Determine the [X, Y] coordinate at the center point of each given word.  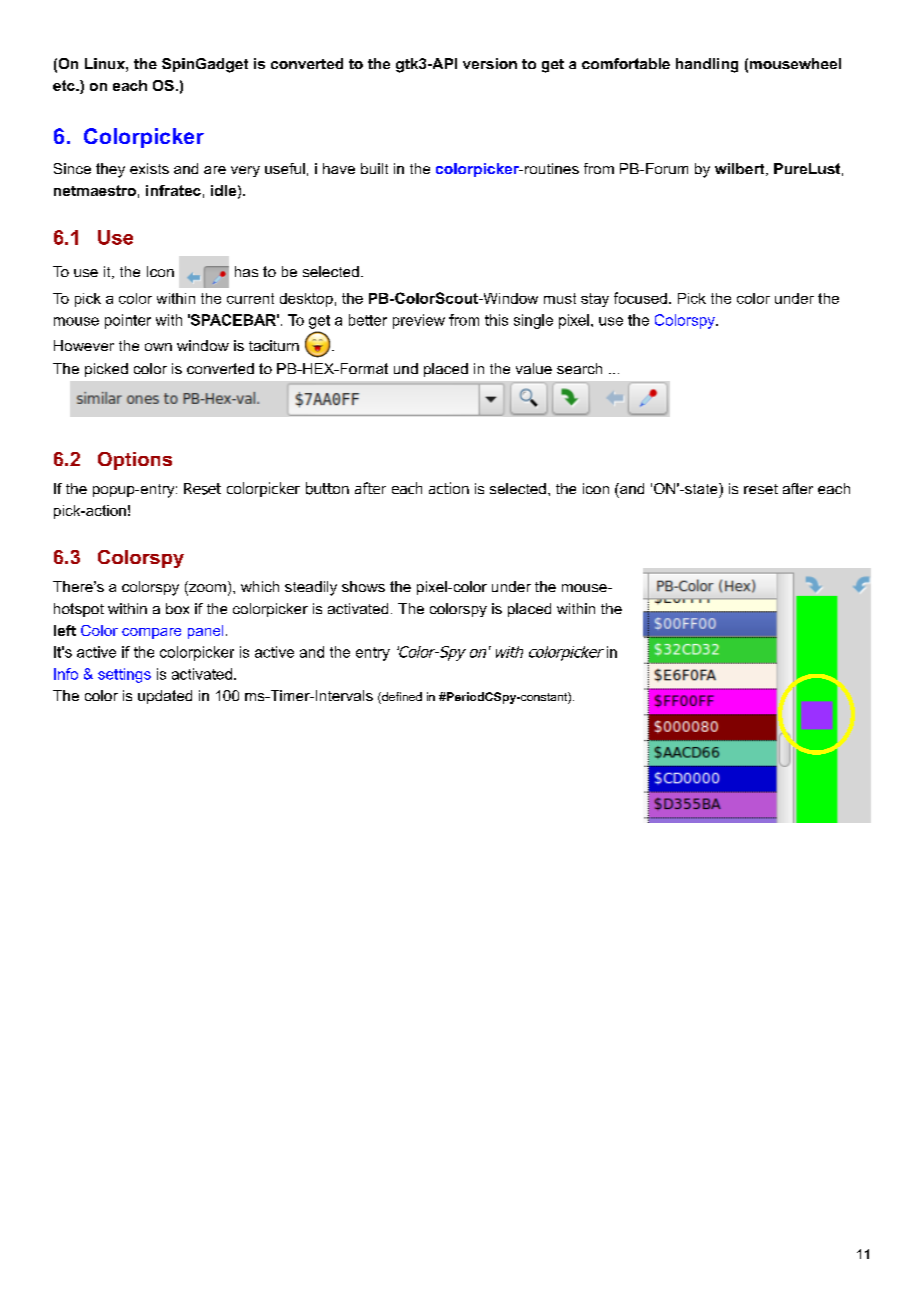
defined [401, 698]
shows [363, 586]
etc [65, 85]
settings [124, 675]
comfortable [626, 63]
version [490, 63]
